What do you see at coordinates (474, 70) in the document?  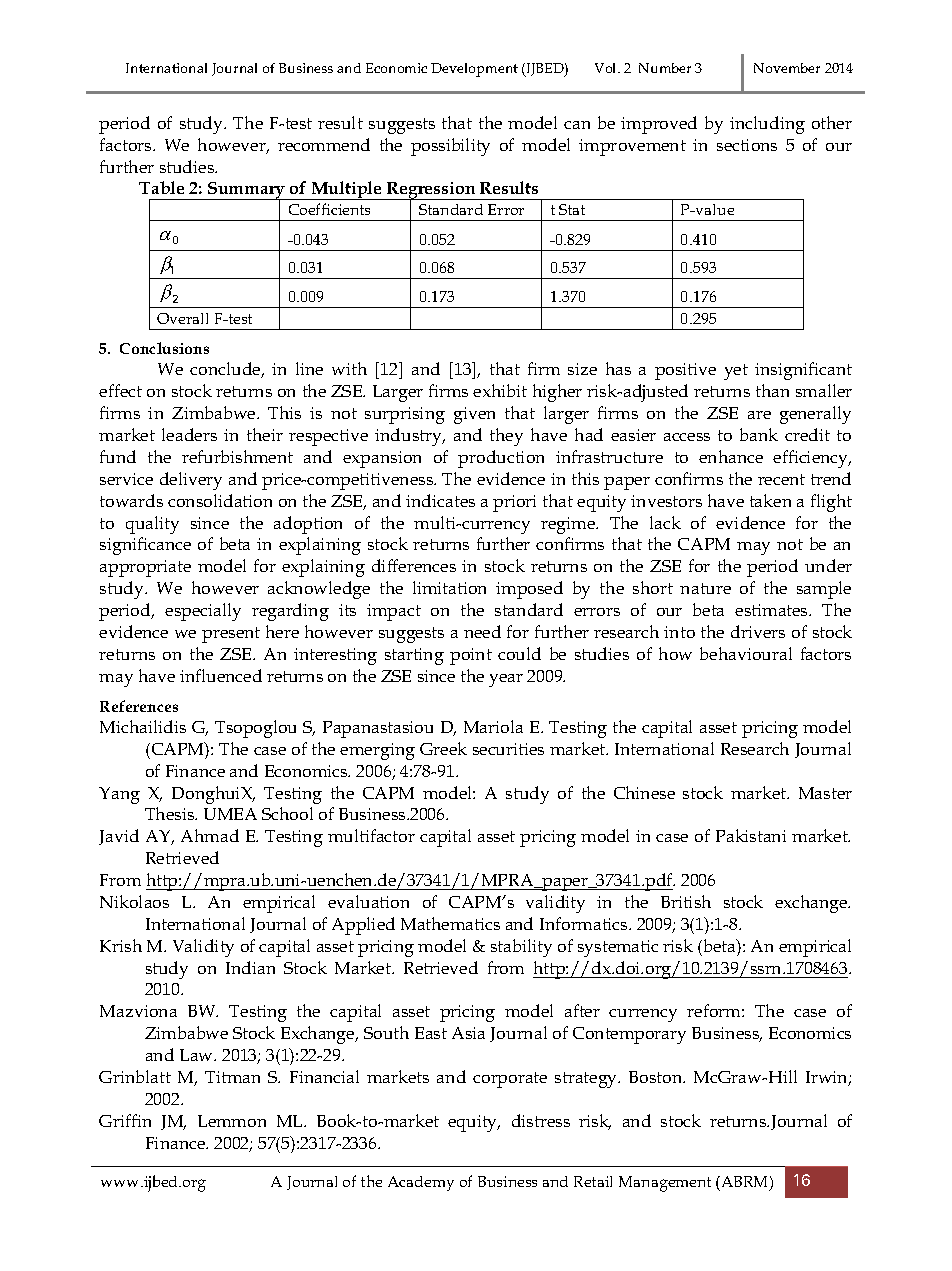 I see `Development` at bounding box center [474, 70].
